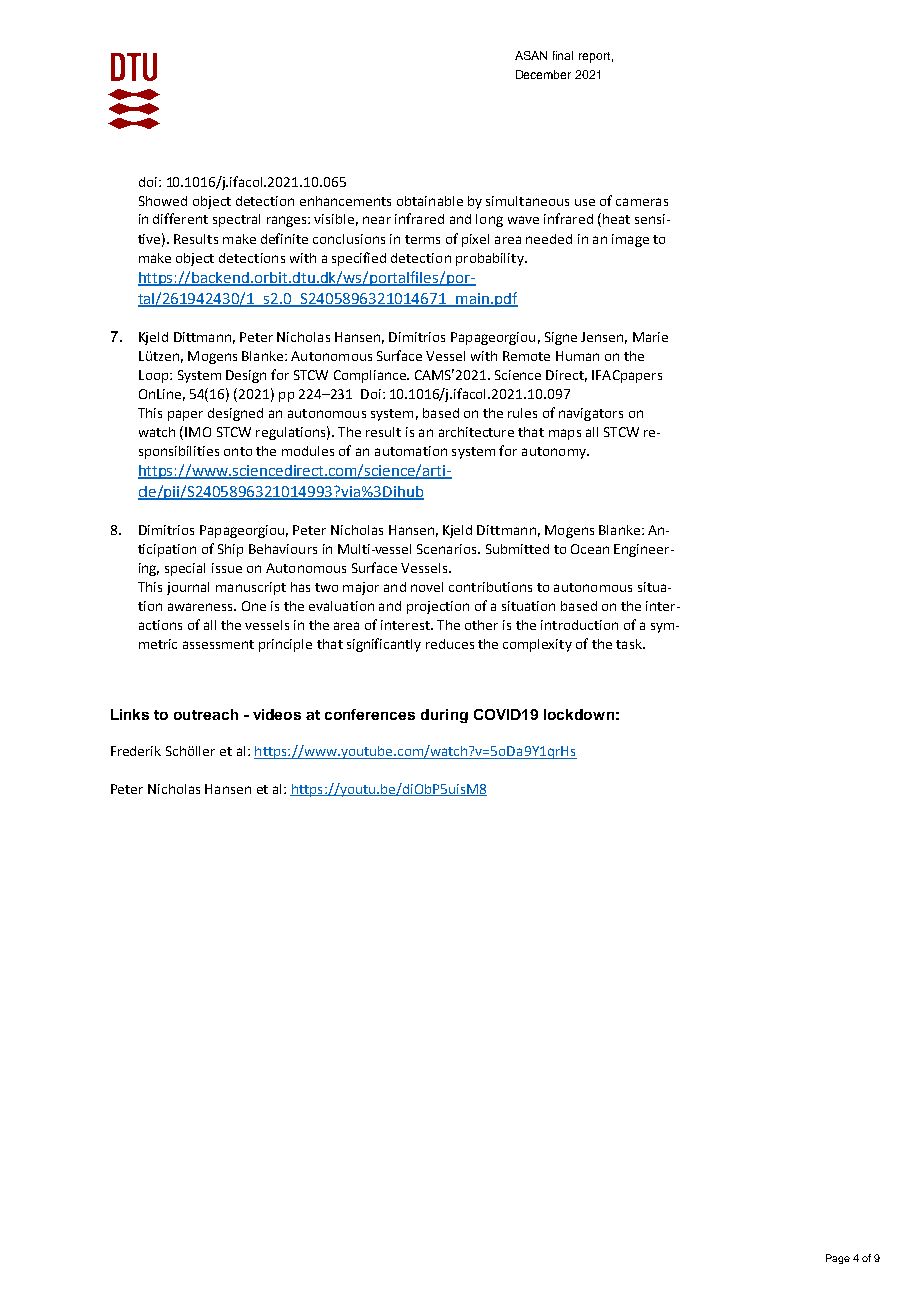 This screenshot has width=924, height=1308. What do you see at coordinates (543, 74) in the screenshot?
I see `December` at bounding box center [543, 74].
